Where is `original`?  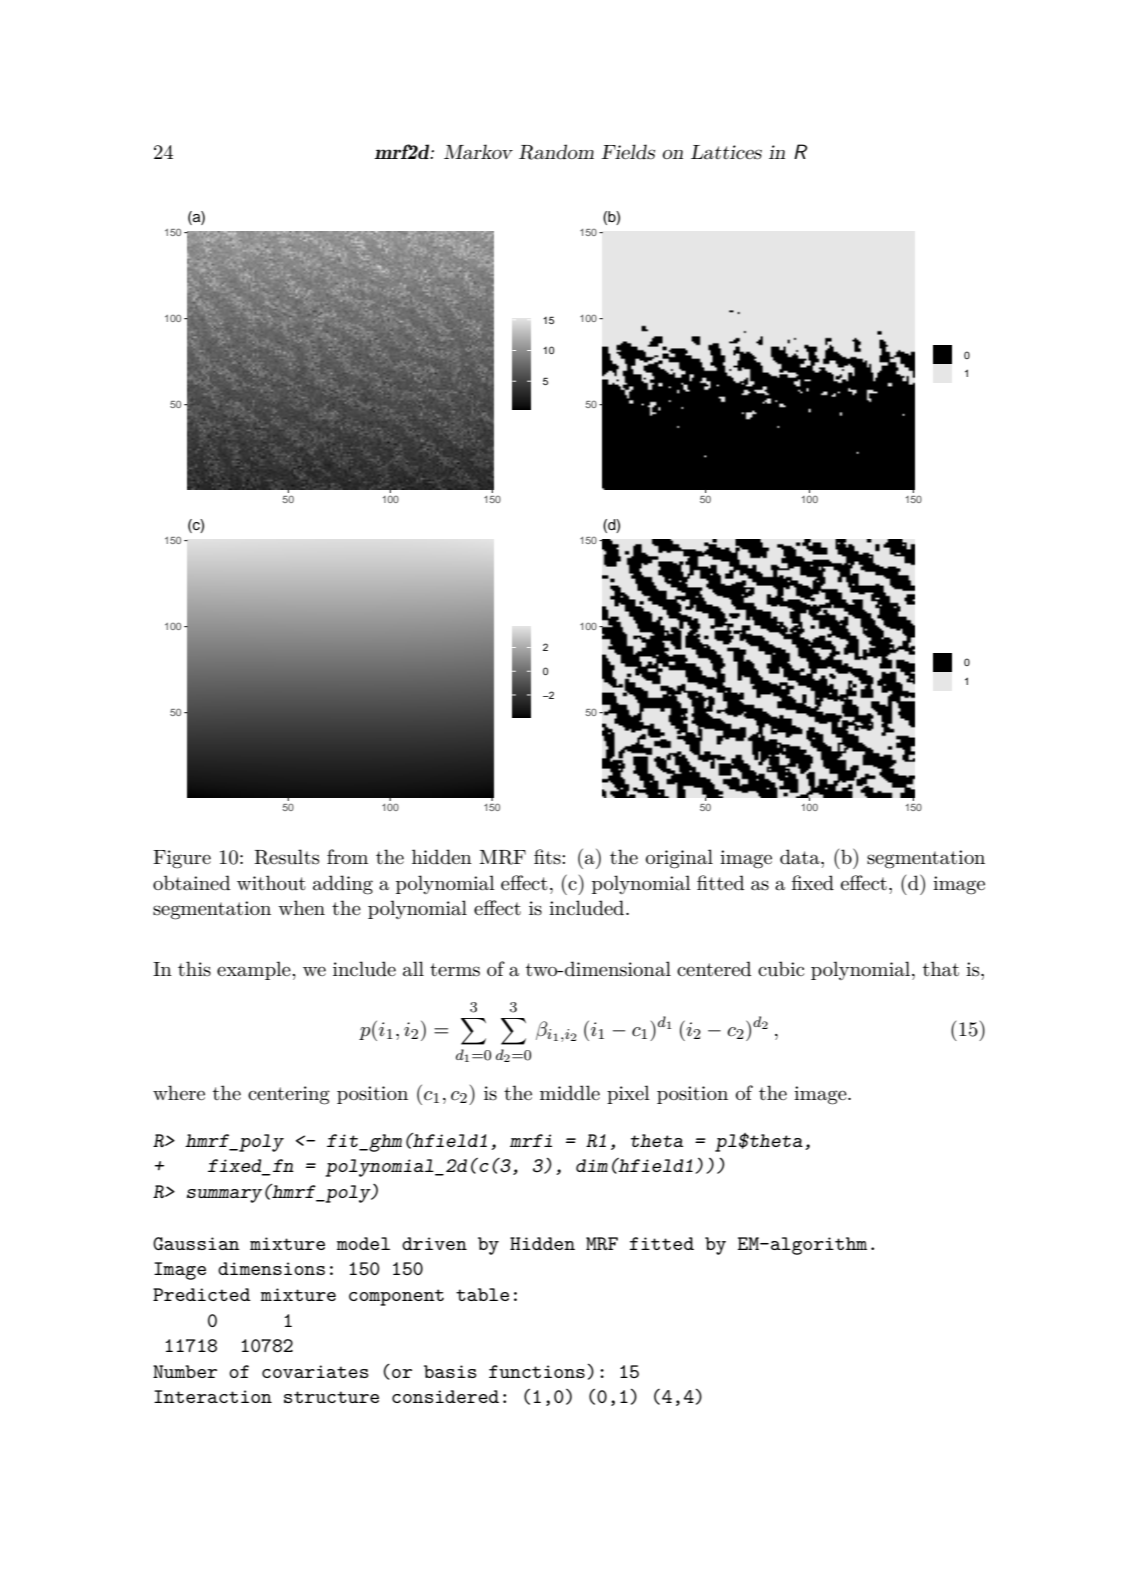 original is located at coordinates (679, 859).
